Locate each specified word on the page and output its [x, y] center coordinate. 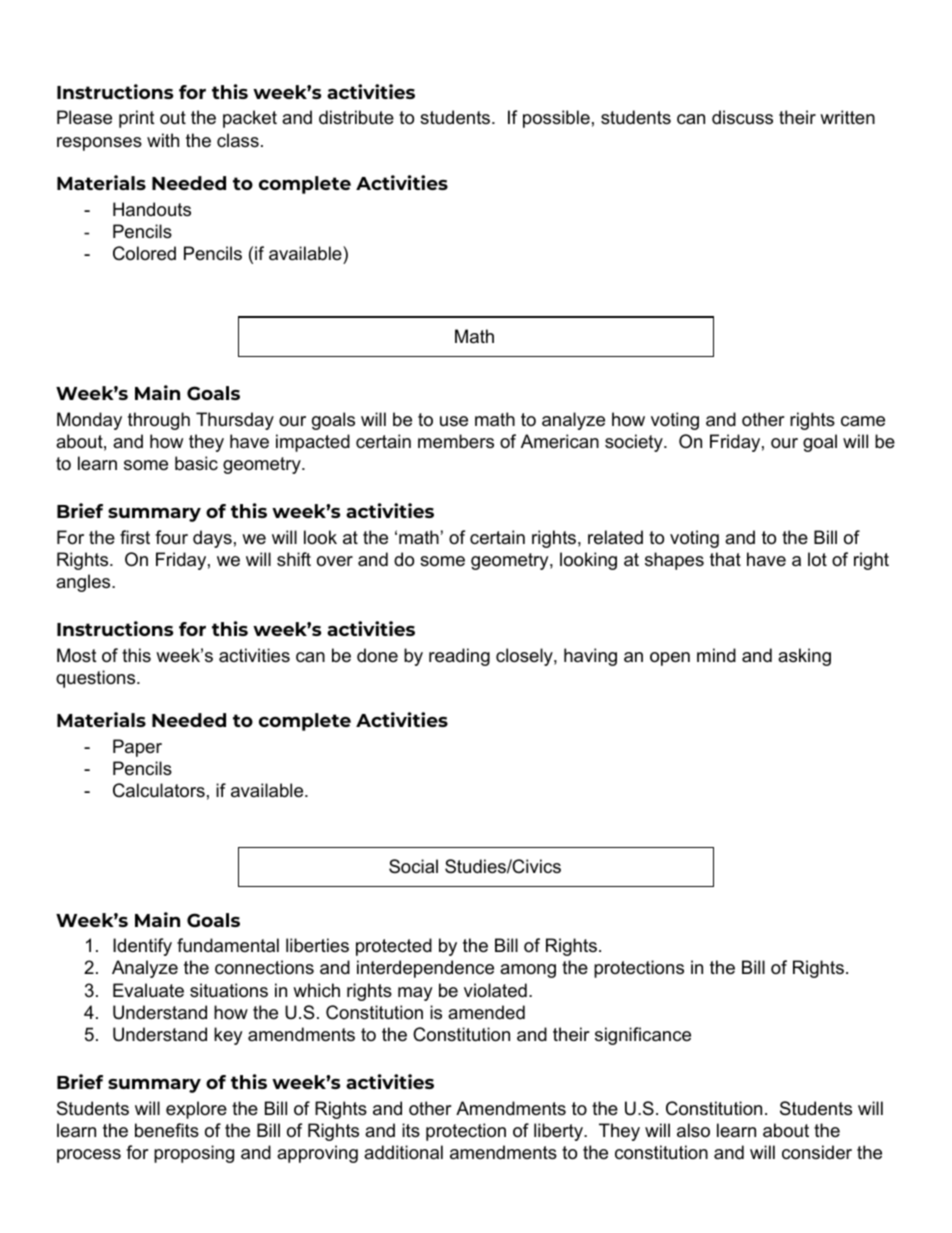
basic [196, 463]
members [456, 441]
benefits [167, 1130]
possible [556, 119]
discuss [742, 117]
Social [413, 866]
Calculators [159, 790]
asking [804, 657]
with [163, 140]
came [863, 421]
